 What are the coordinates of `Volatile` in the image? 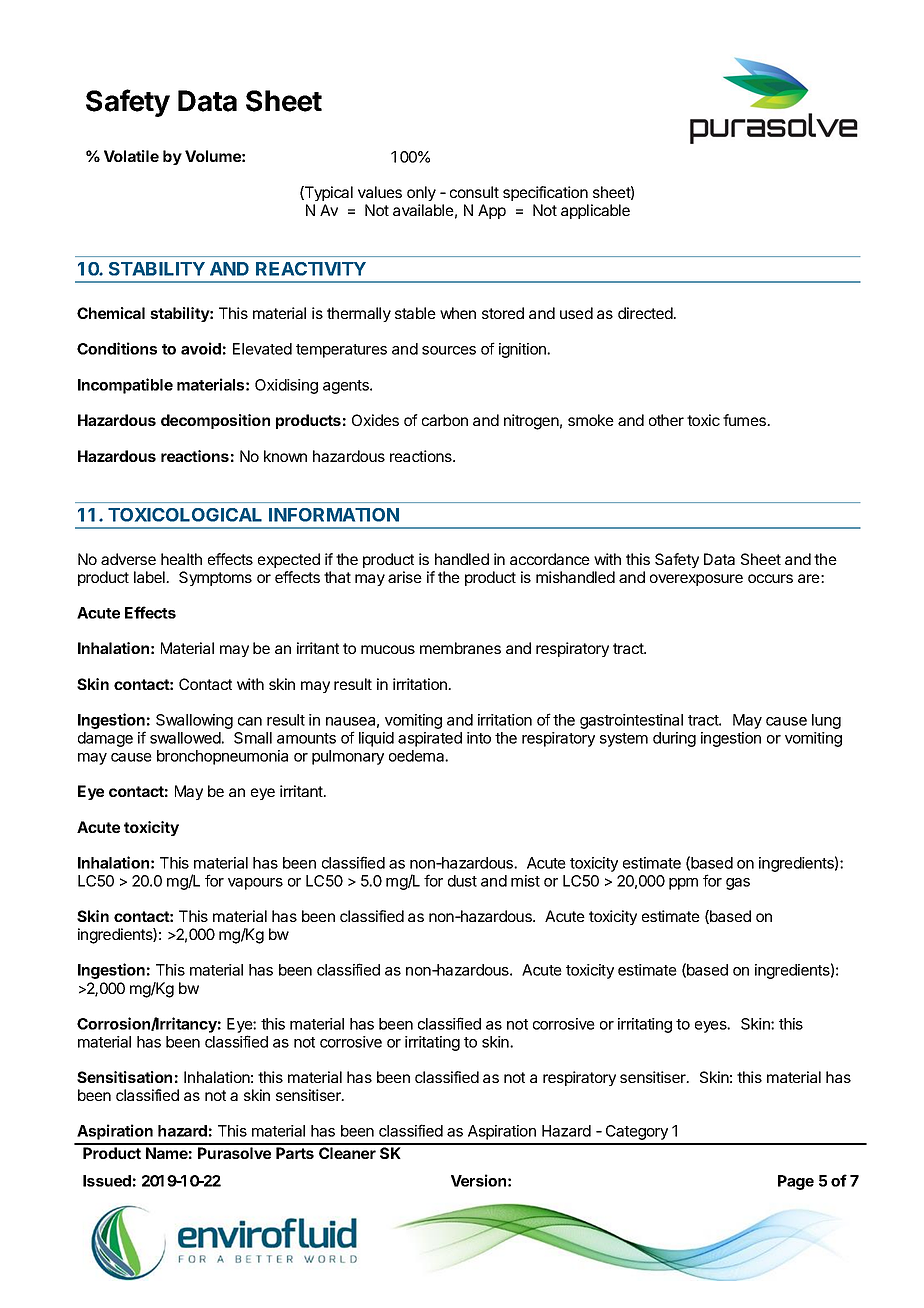 It's located at (131, 156).
